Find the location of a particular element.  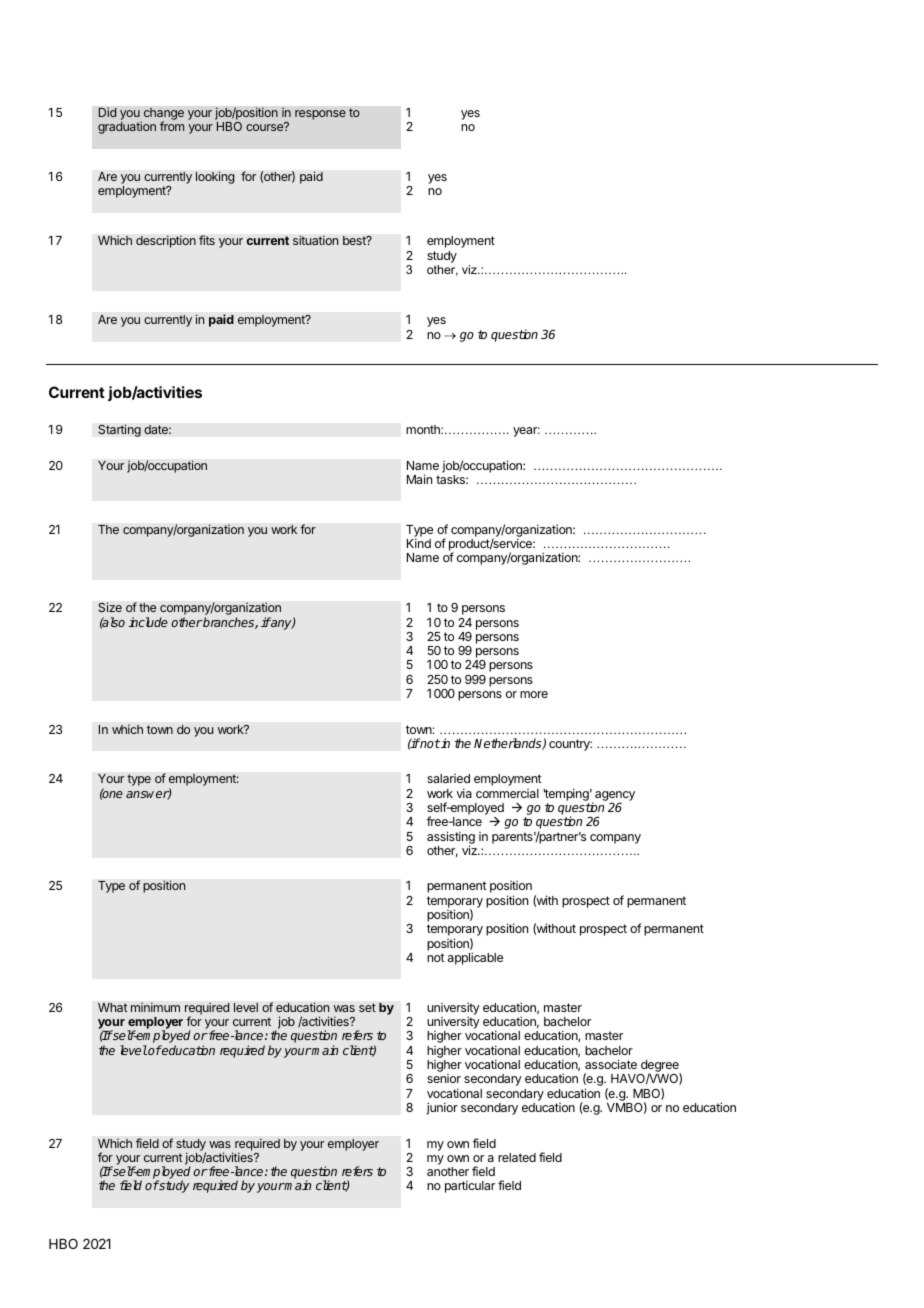

include is located at coordinates (148, 622).
